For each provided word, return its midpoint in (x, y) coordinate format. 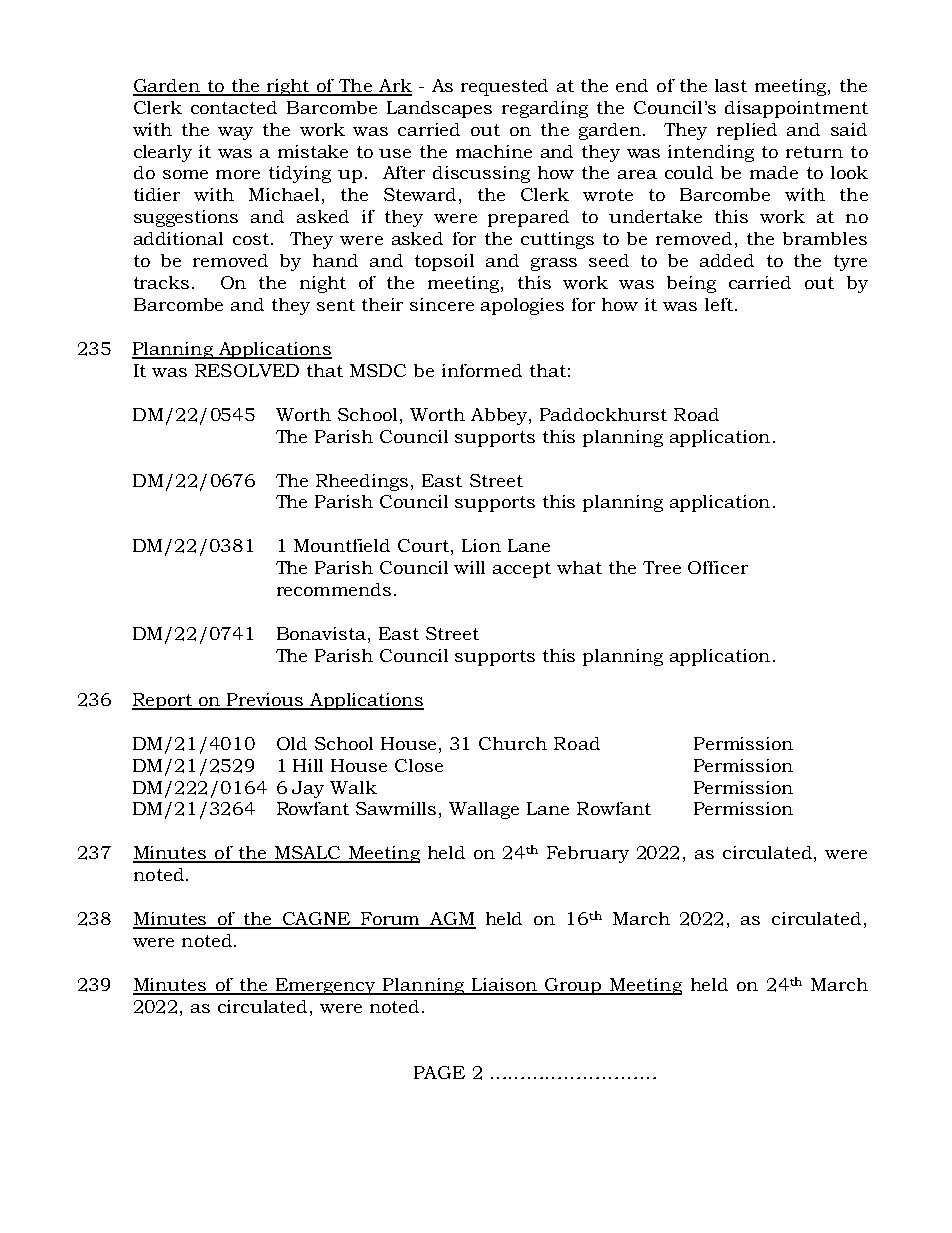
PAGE (439, 1072)
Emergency (326, 986)
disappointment (796, 109)
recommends (334, 589)
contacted (234, 107)
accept (522, 570)
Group (573, 986)
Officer (718, 567)
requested (504, 87)
